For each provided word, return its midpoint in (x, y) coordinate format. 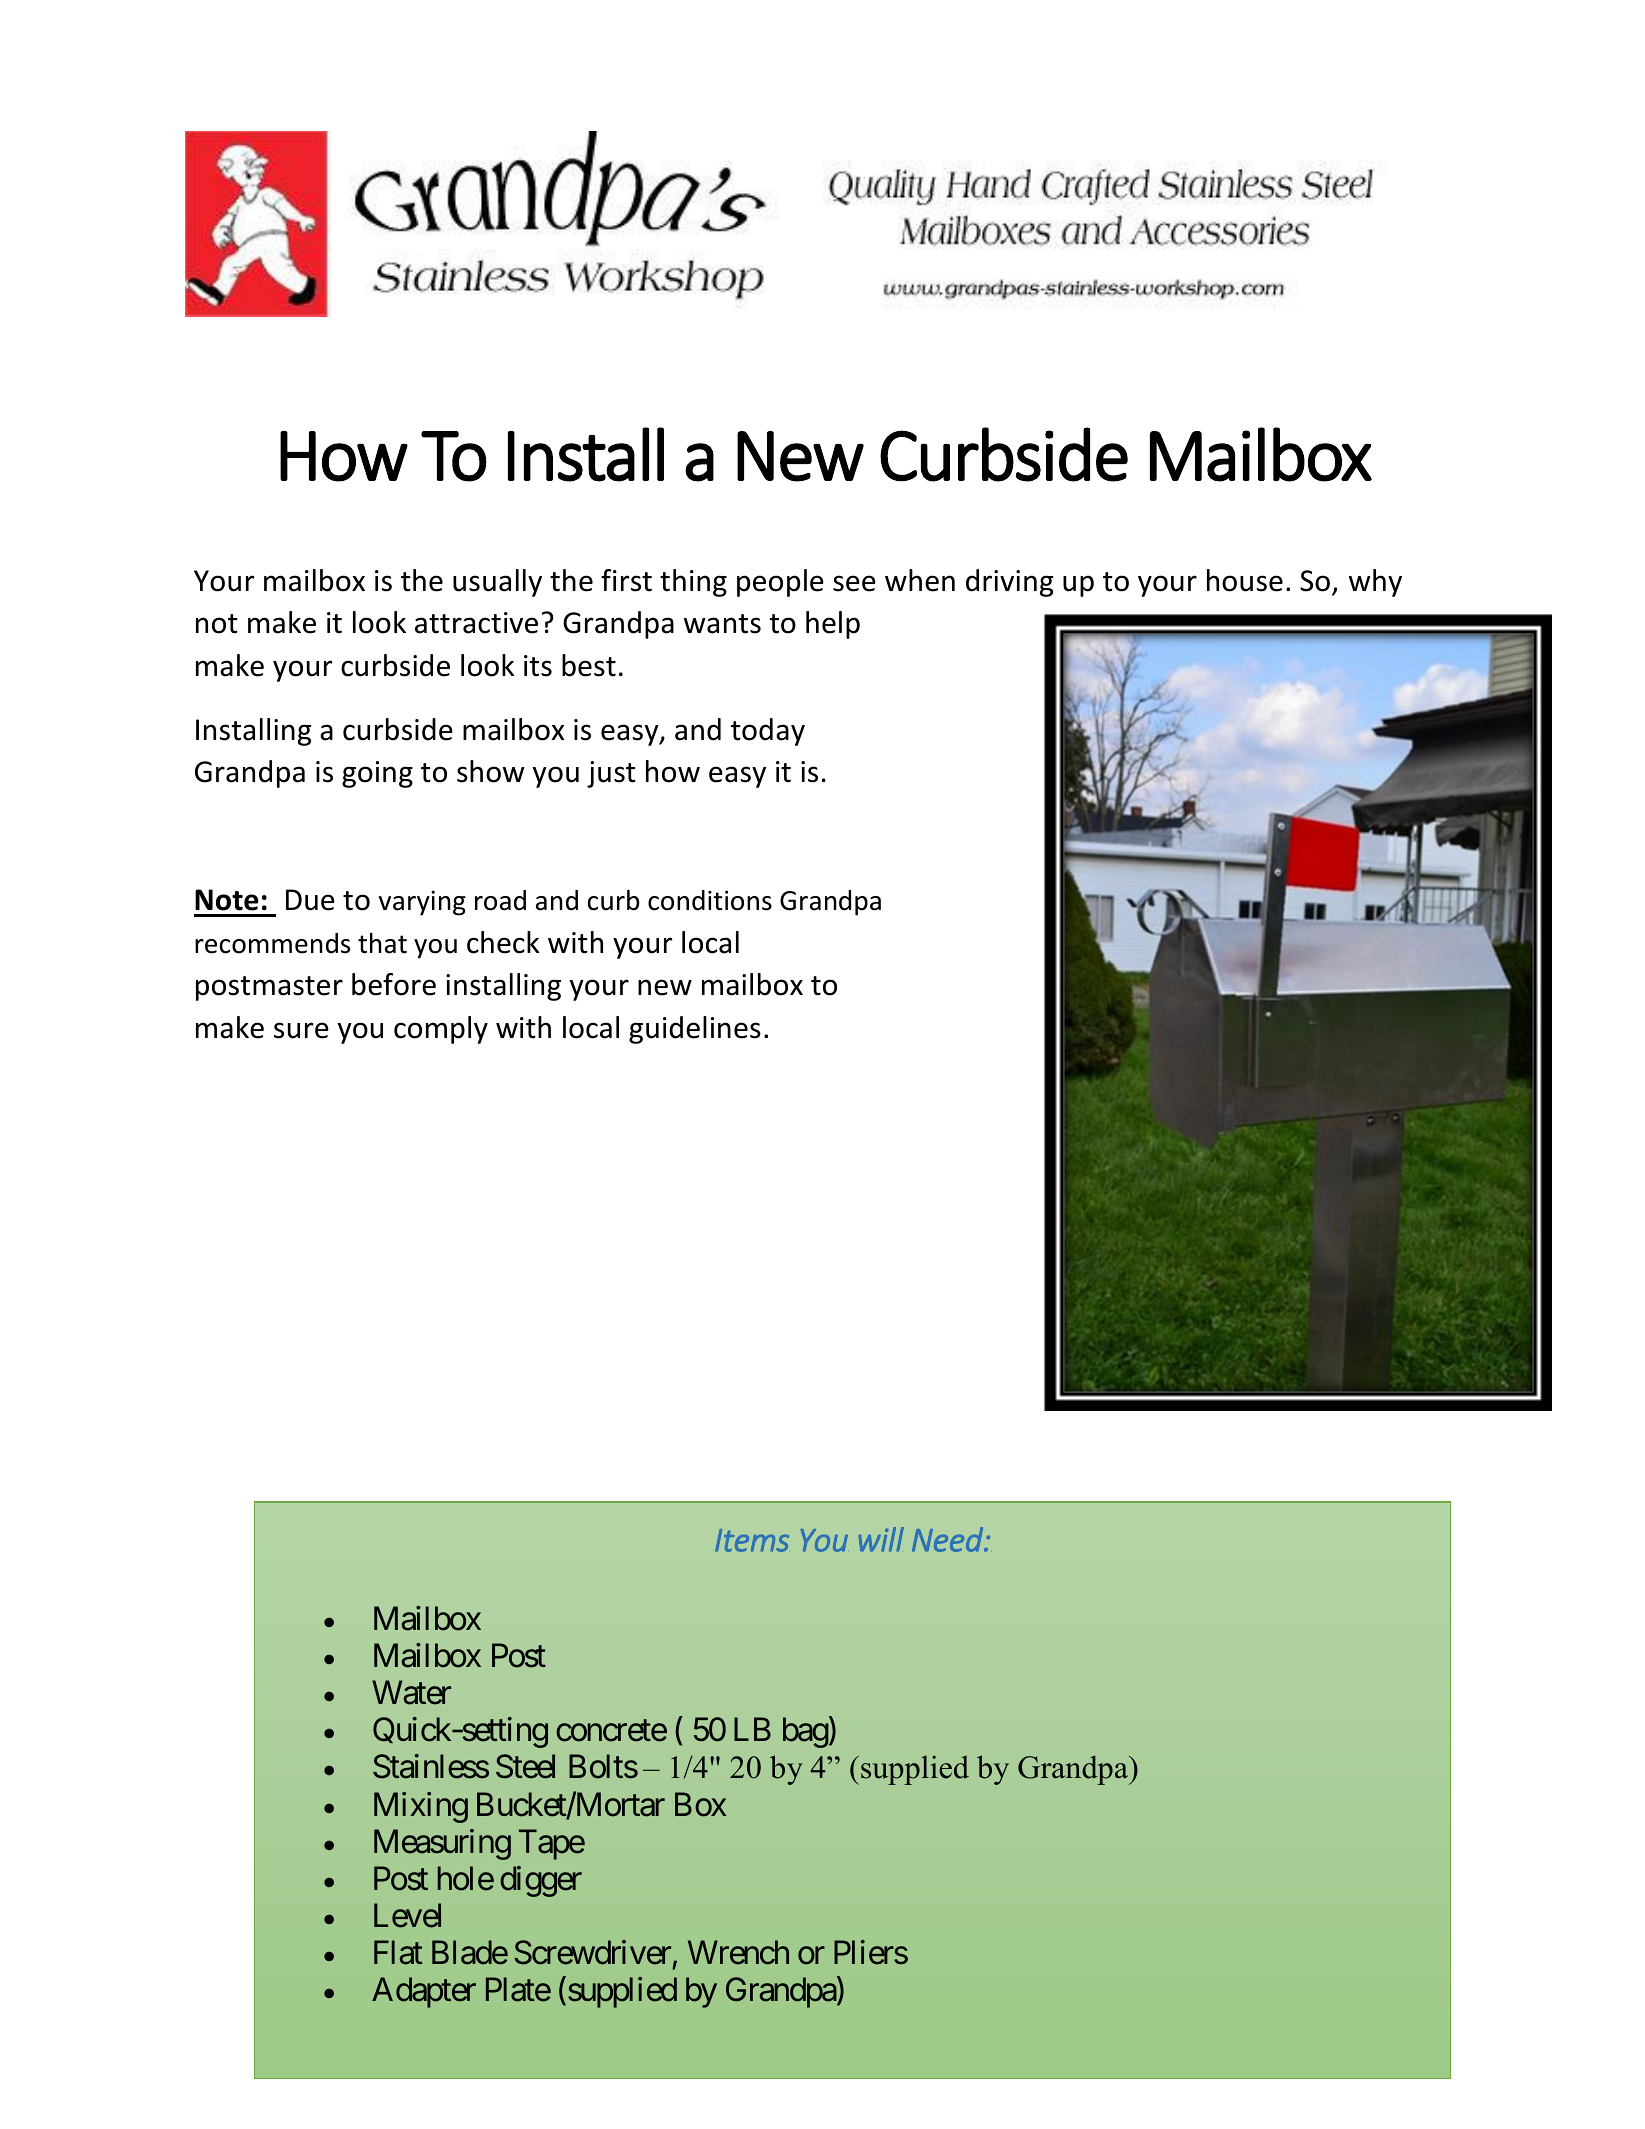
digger (541, 1881)
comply (441, 1030)
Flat (398, 1952)
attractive (476, 623)
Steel (525, 1766)
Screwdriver (592, 1952)
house (1245, 580)
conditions (710, 900)
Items (752, 1540)
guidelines (695, 1030)
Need (948, 1539)
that (382, 943)
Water (411, 1693)
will (881, 1539)
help (833, 625)
